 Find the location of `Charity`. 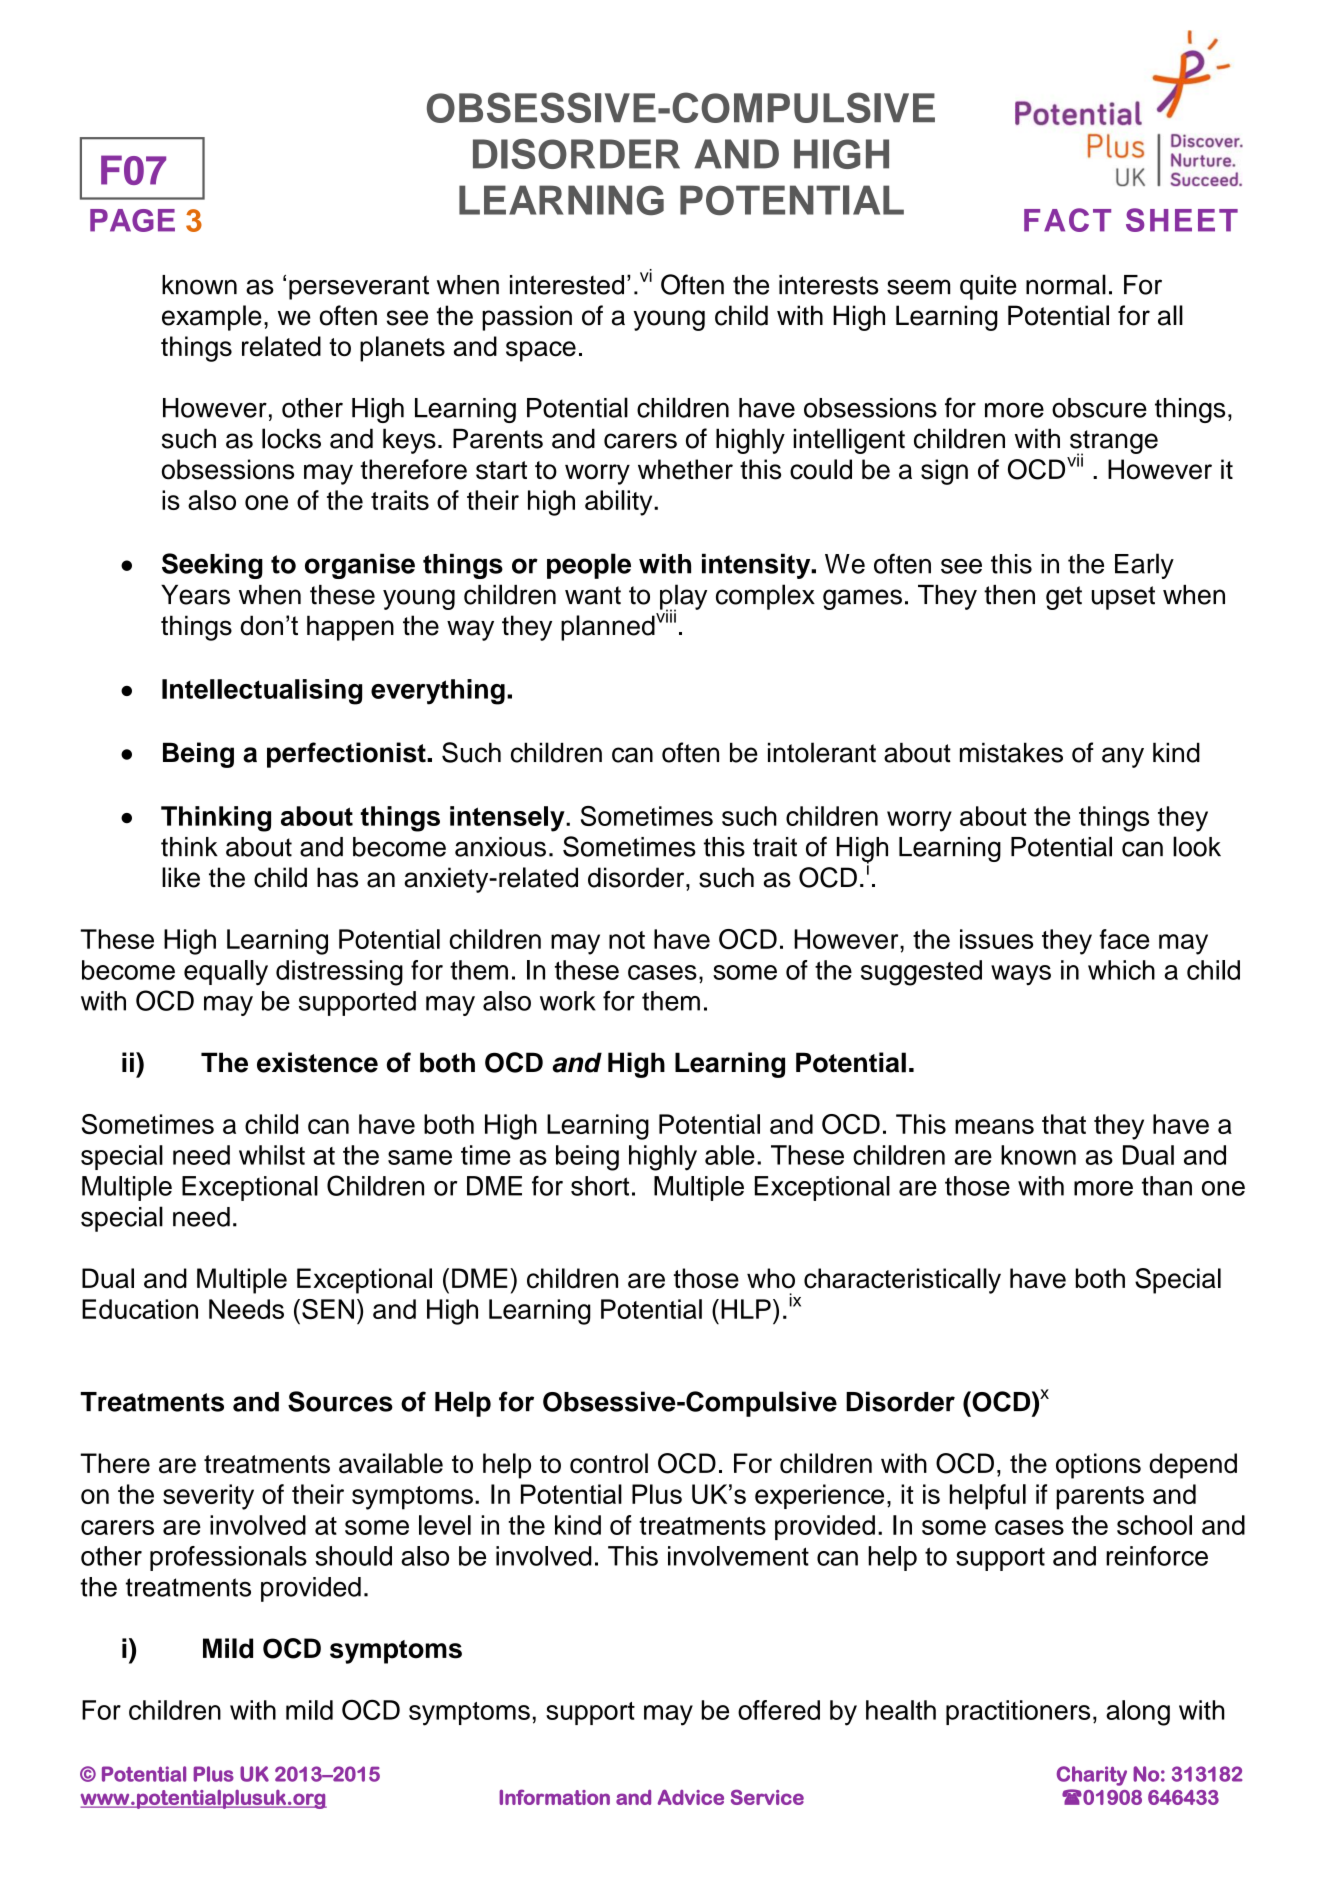

Charity is located at coordinates (1092, 1776).
